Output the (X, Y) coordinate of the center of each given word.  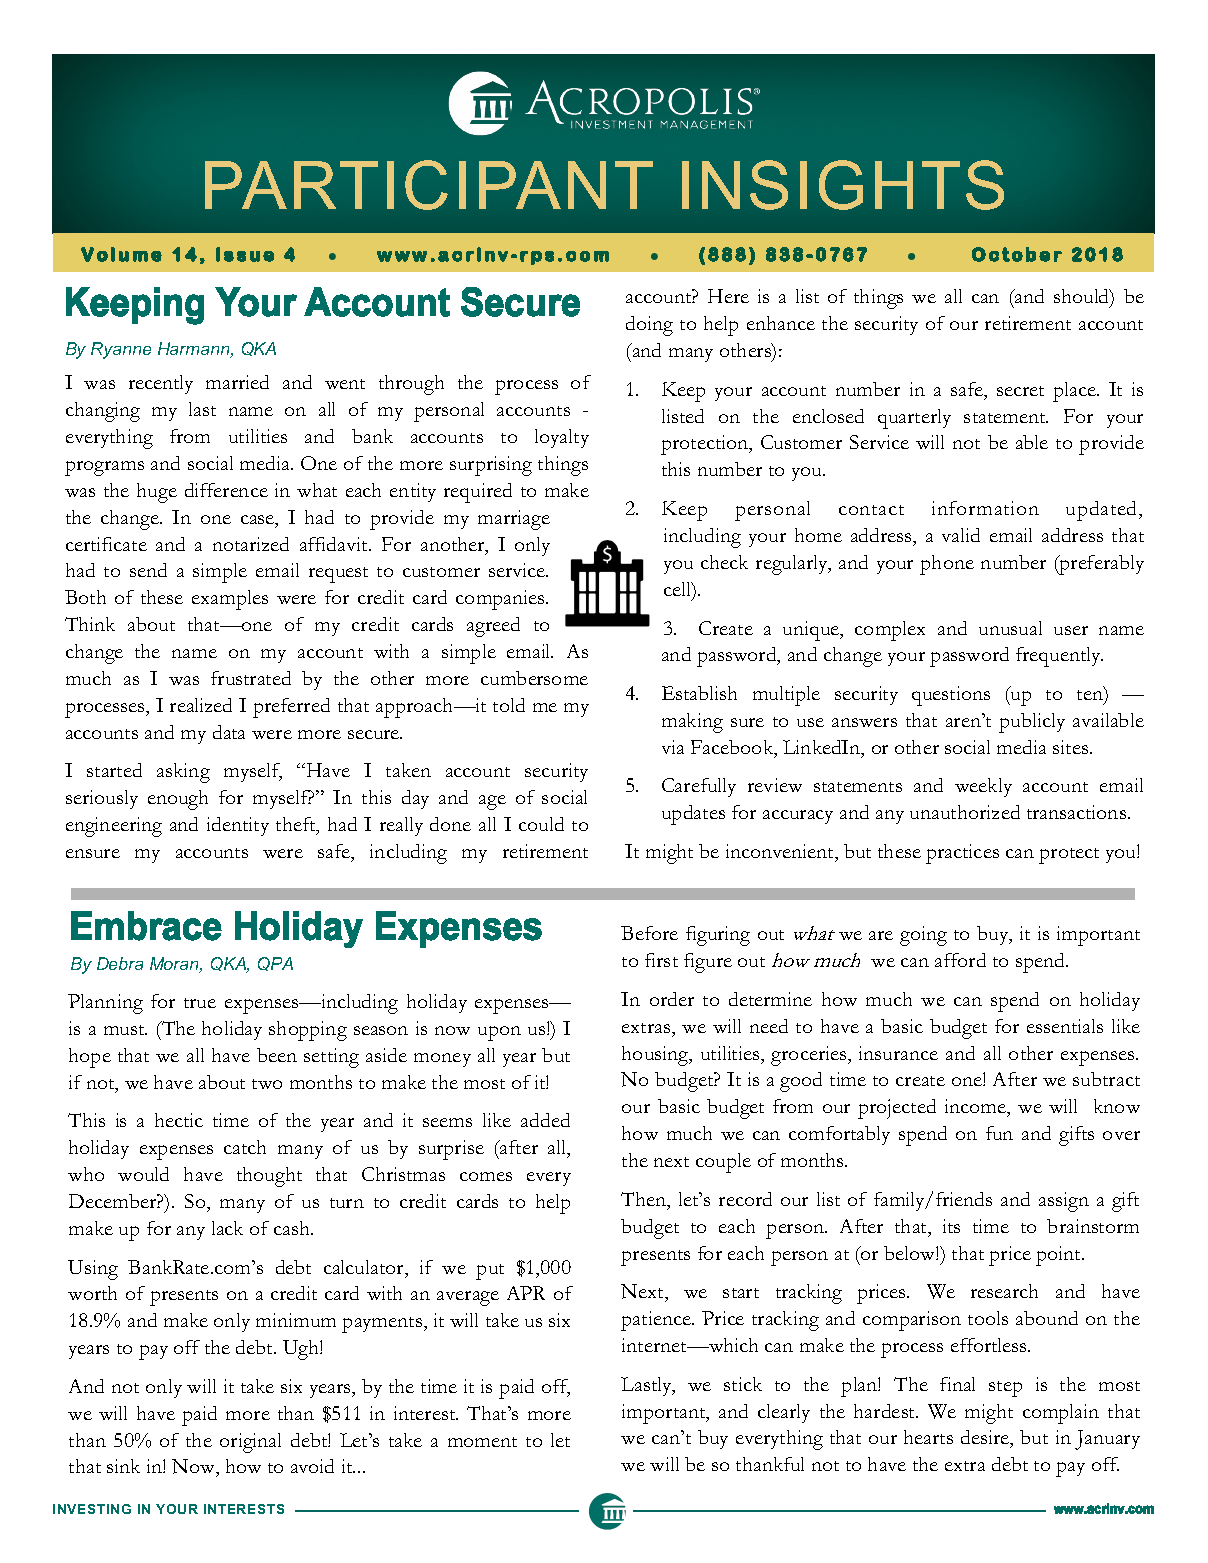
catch (245, 1147)
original (250, 1443)
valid (961, 535)
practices (962, 854)
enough (178, 800)
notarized (251, 544)
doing (649, 326)
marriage (514, 520)
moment (482, 1442)
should (1083, 298)
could (541, 824)
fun (999, 1133)
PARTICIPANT (429, 185)
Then (645, 1200)
